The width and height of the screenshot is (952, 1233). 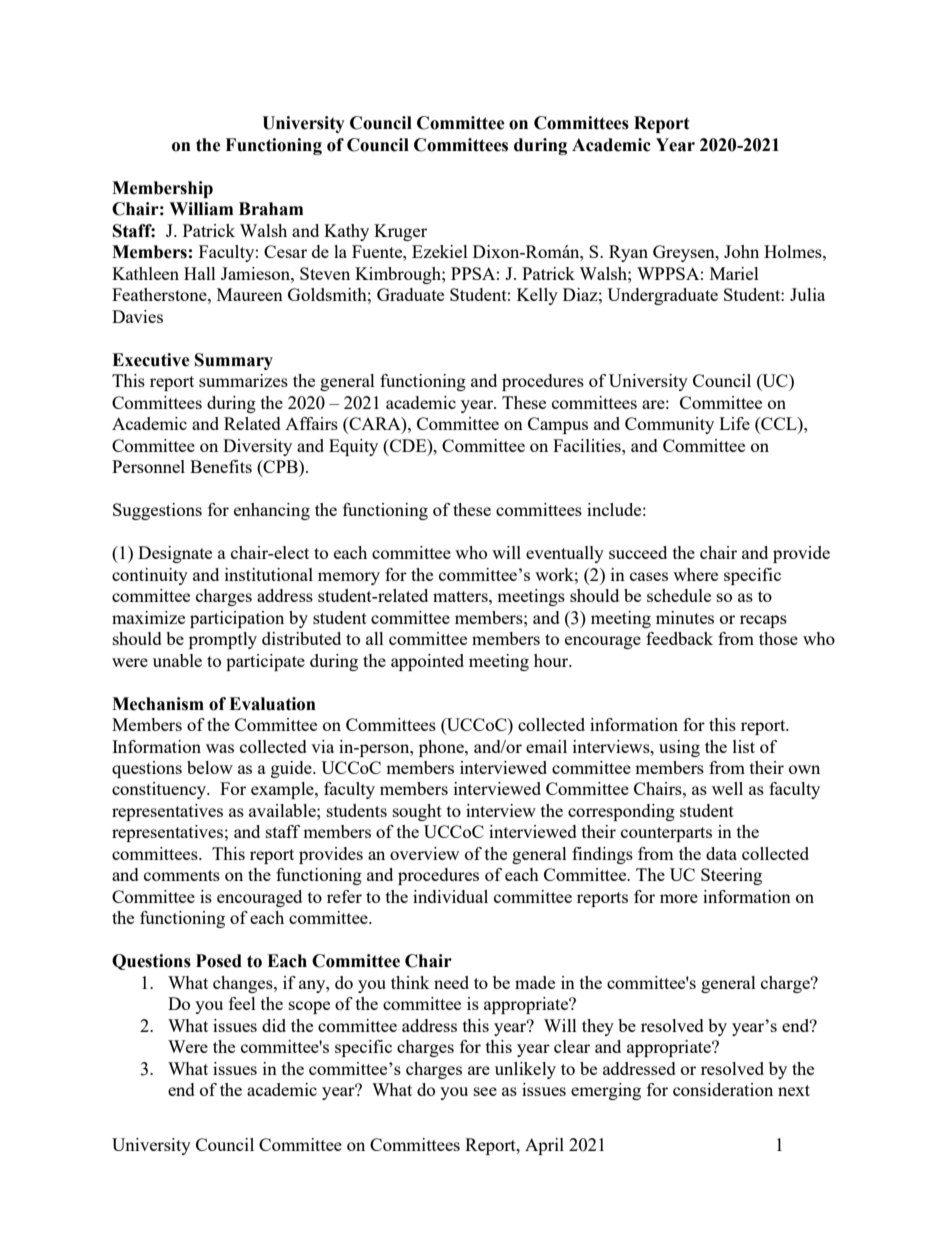 I want to click on Ezekiel, so click(x=440, y=251).
